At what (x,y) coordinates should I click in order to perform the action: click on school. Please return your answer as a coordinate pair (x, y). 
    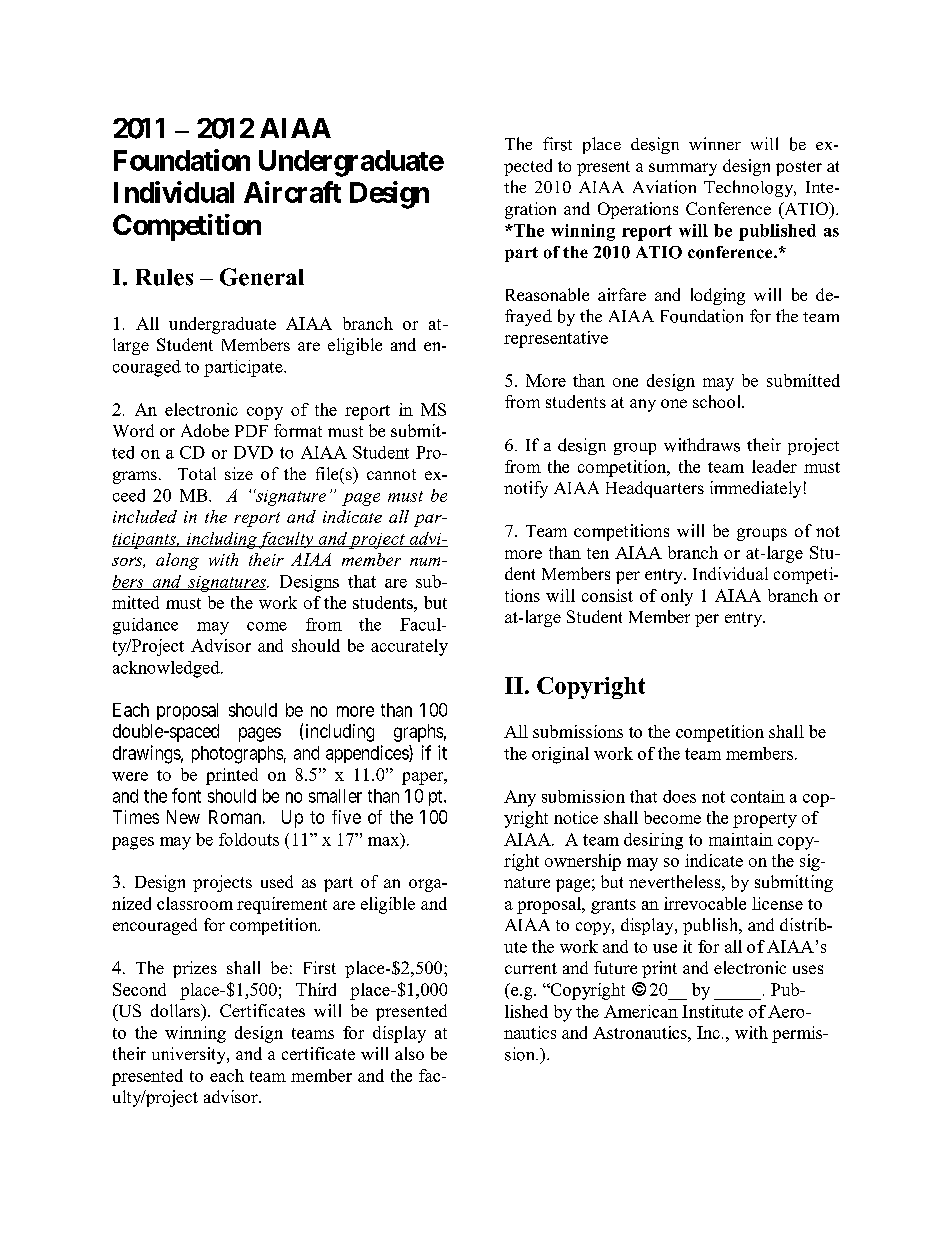
    Looking at the image, I should click on (718, 401).
